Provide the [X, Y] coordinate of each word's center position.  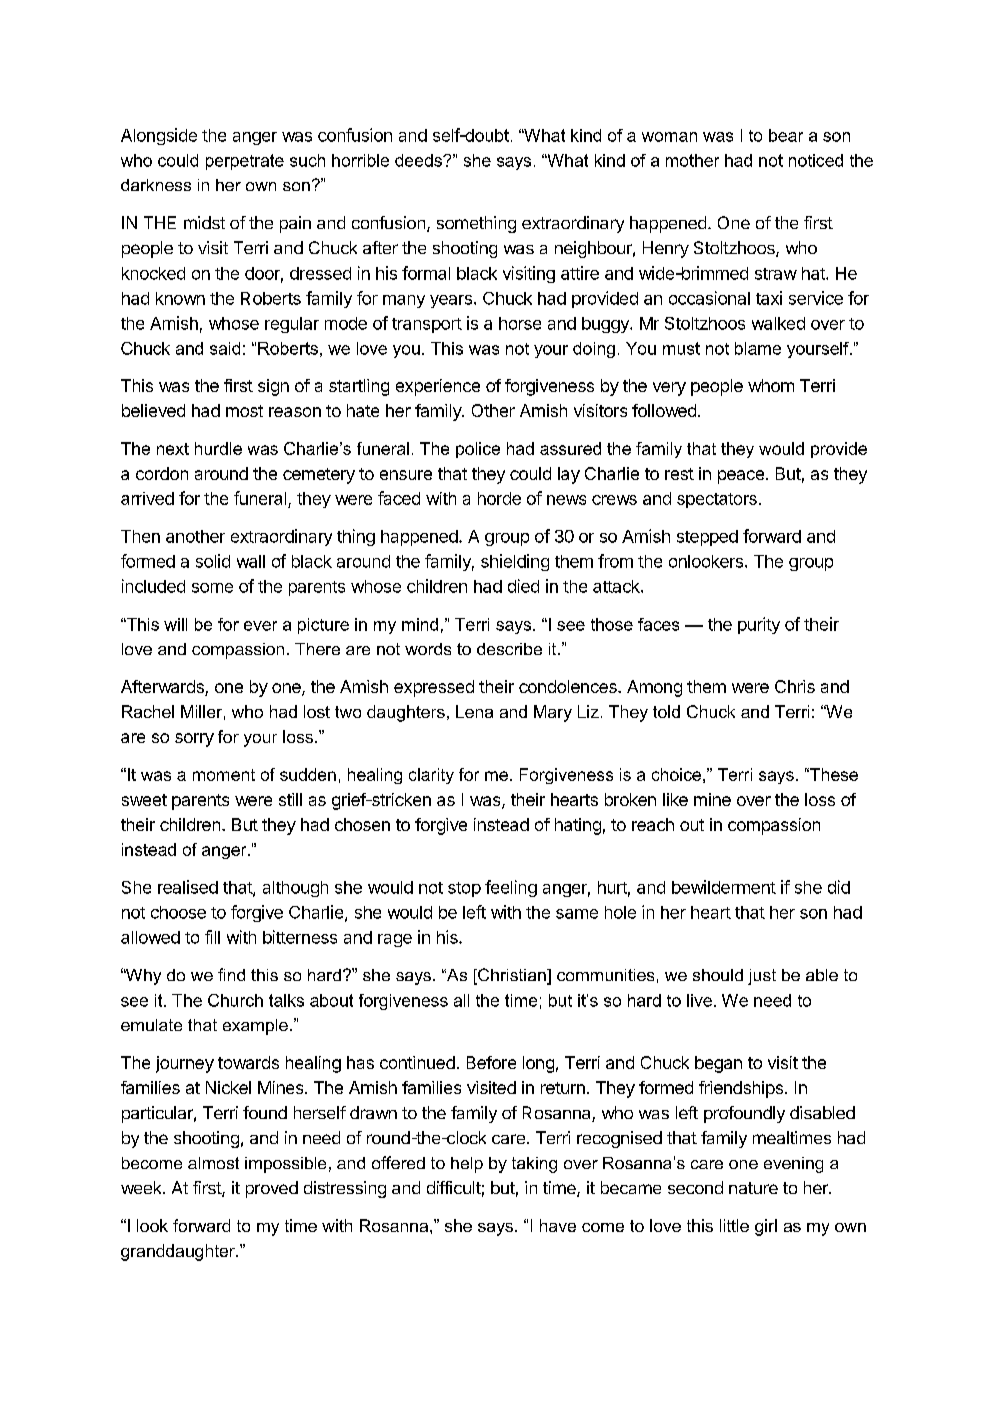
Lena [474, 711]
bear [786, 135]
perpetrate [245, 162]
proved [272, 1189]
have [558, 1225]
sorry [194, 740]
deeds [419, 160]
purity [759, 625]
